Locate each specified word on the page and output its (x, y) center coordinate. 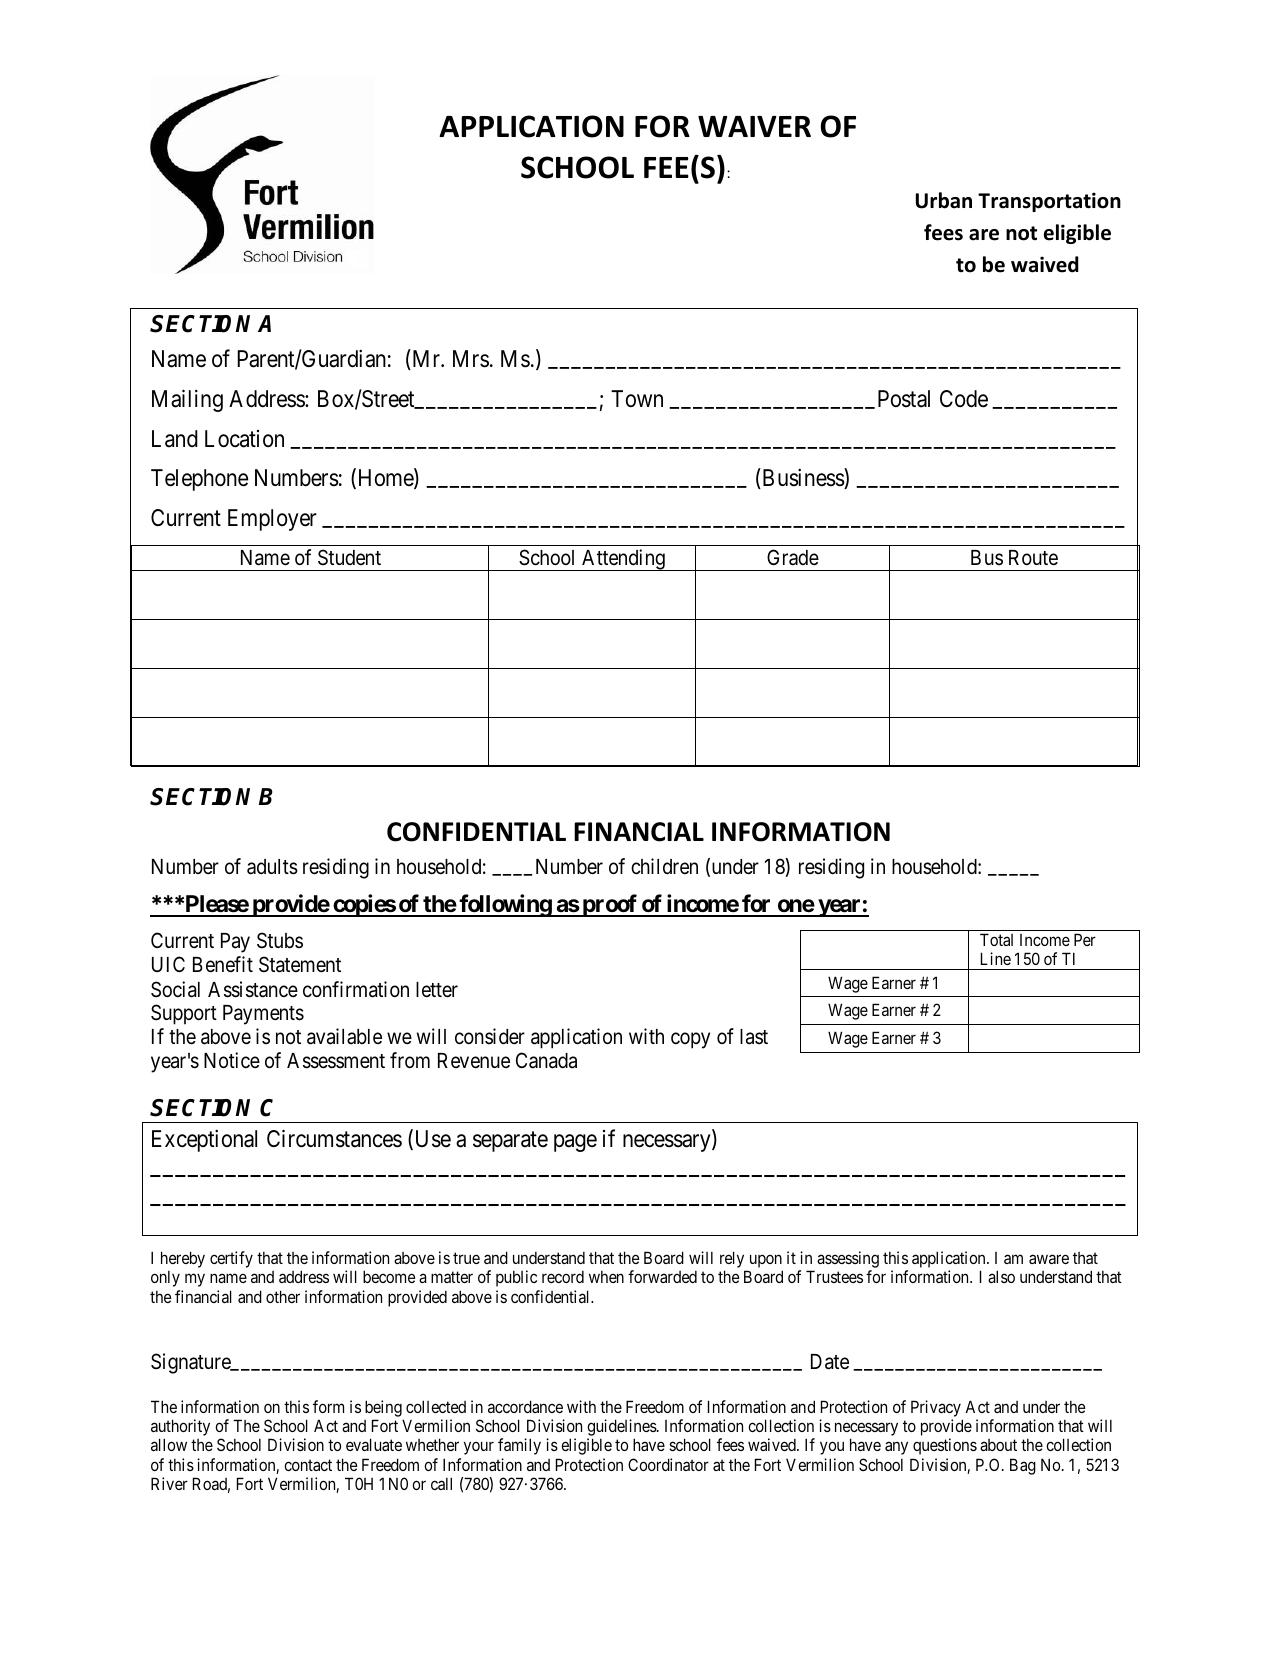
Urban (944, 200)
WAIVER (754, 126)
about (998, 1445)
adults (272, 867)
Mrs (471, 359)
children (664, 866)
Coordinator (668, 1464)
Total (996, 939)
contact (308, 1465)
